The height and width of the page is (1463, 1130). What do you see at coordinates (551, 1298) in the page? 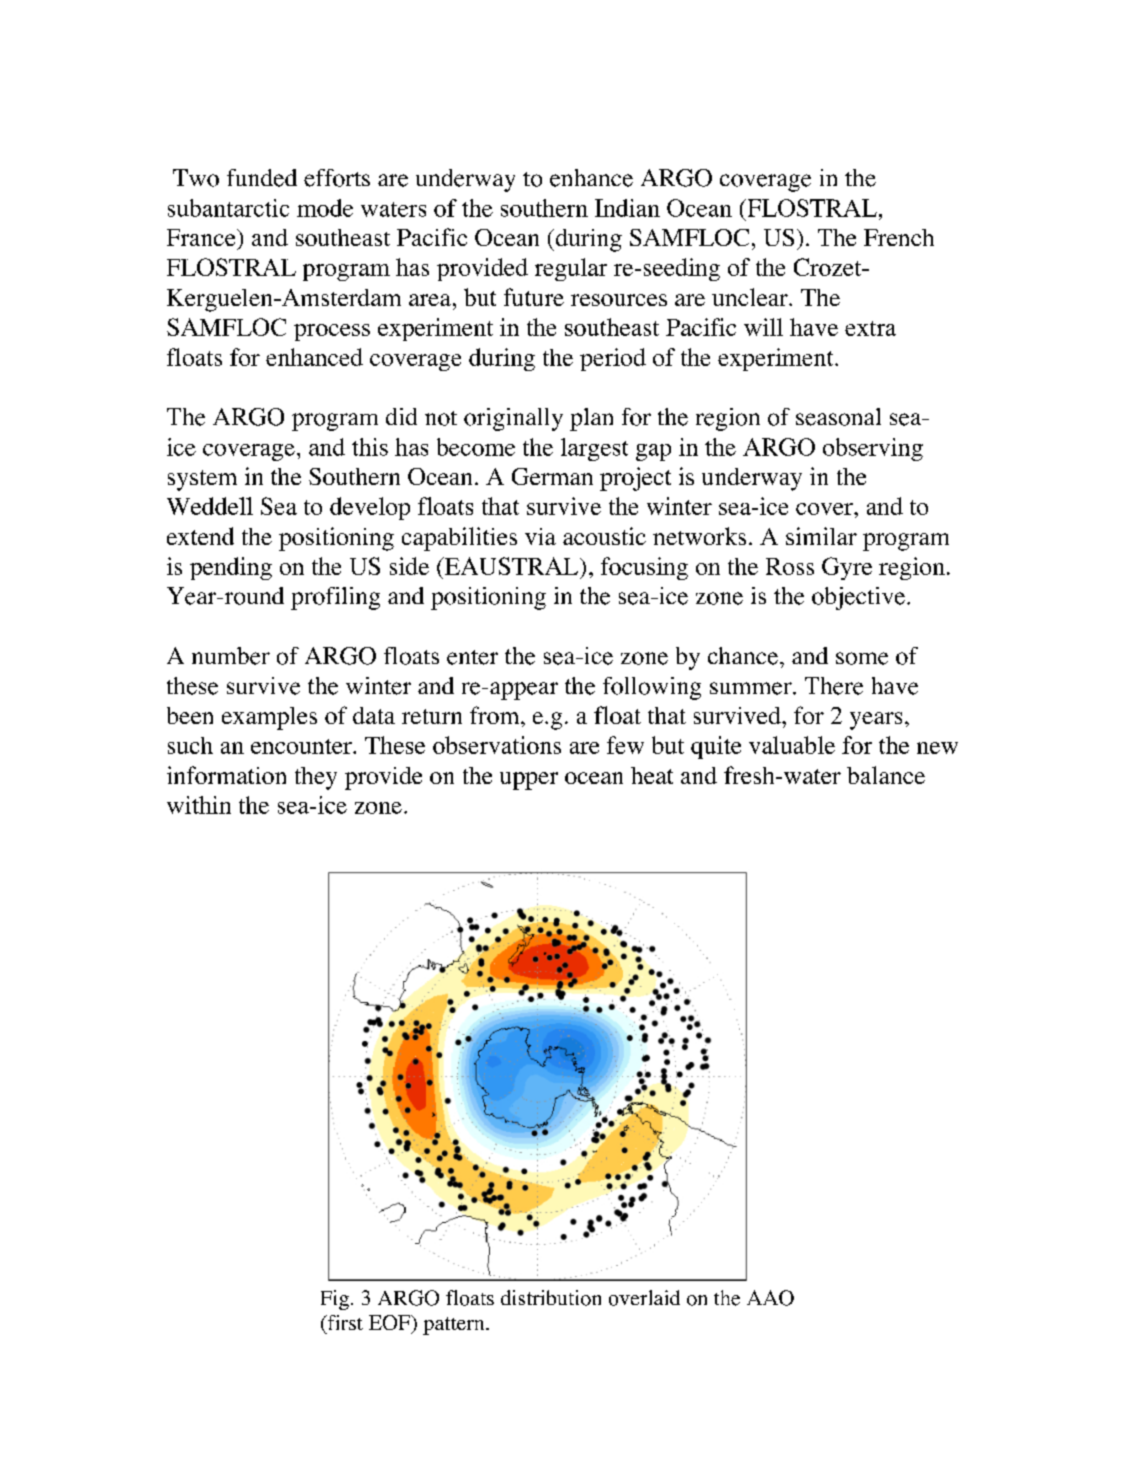
I see `distribution` at bounding box center [551, 1298].
